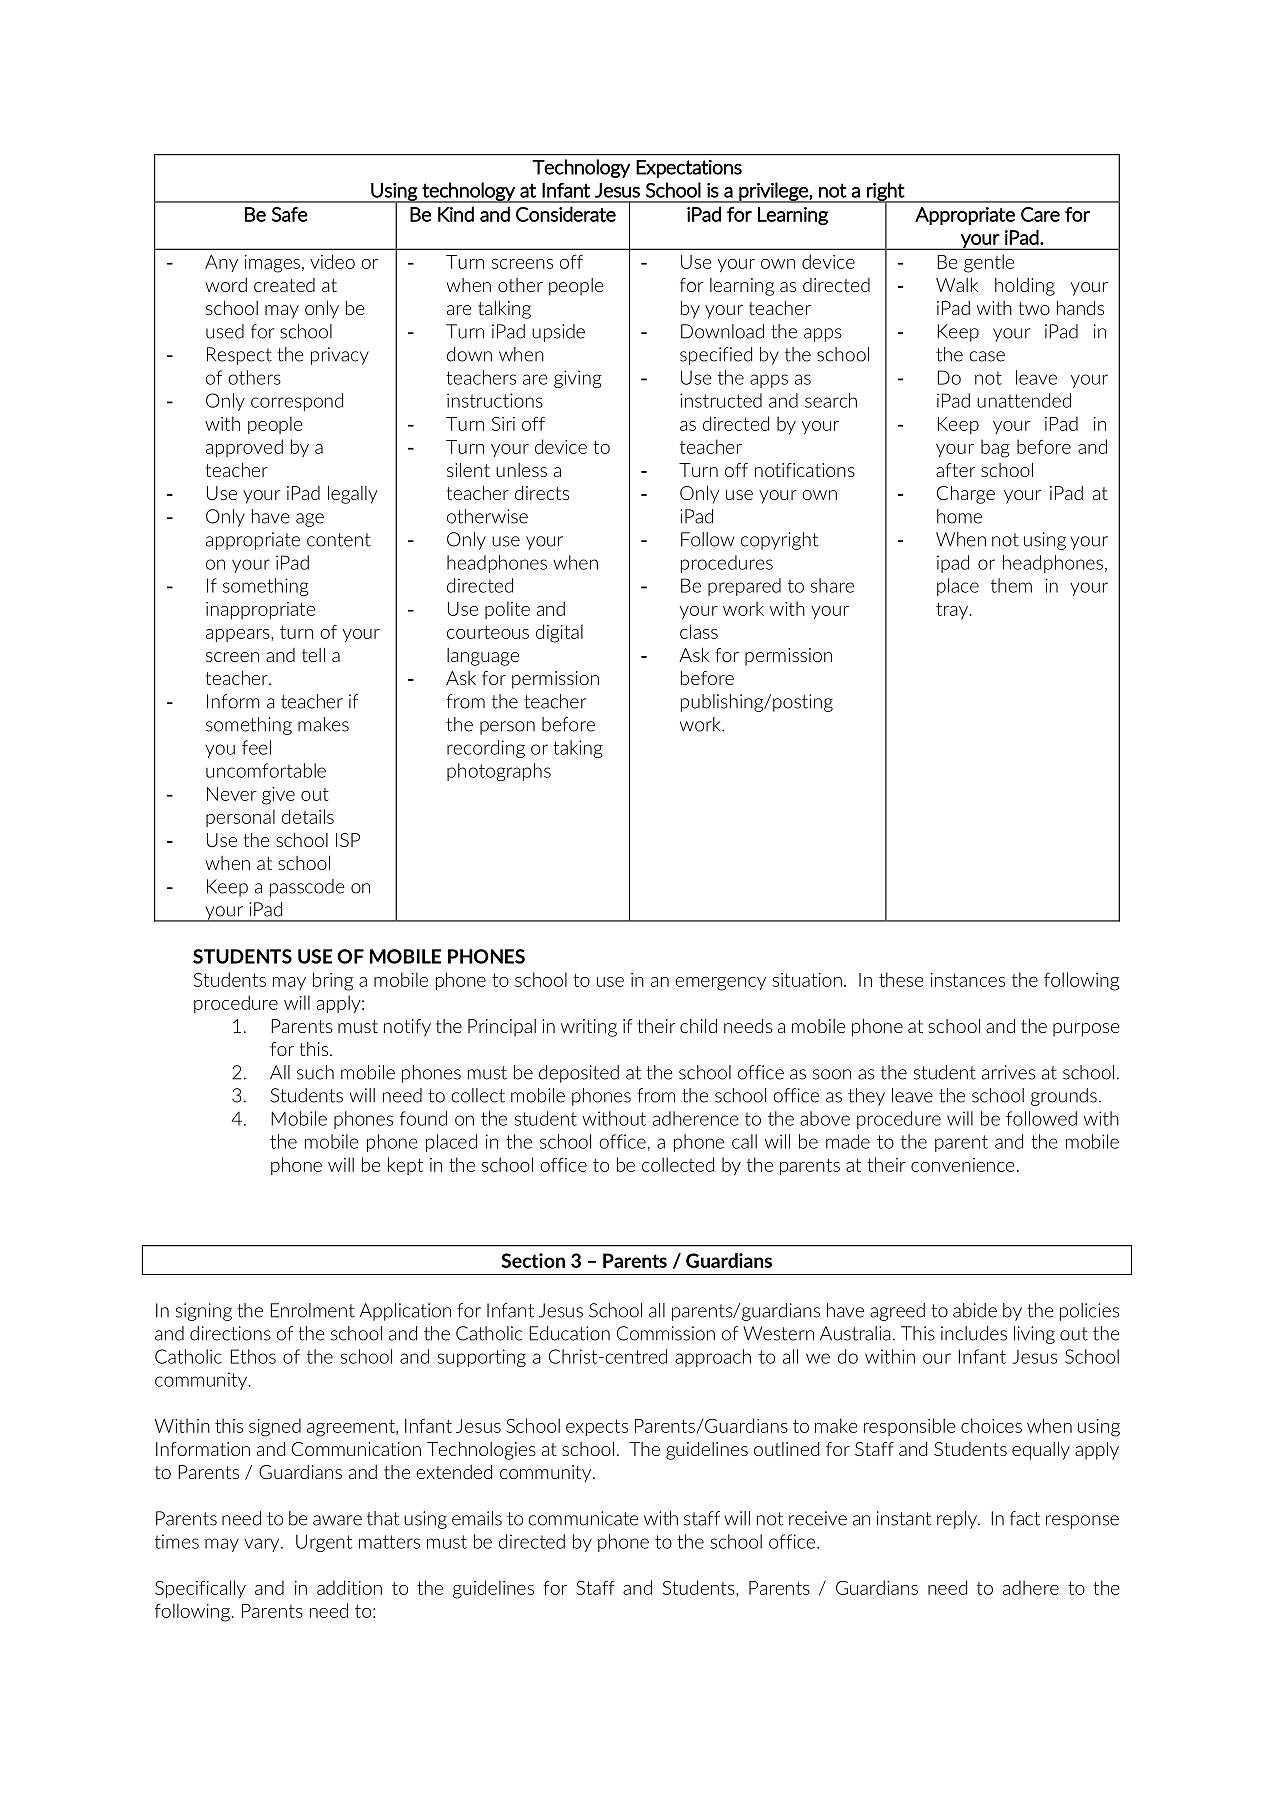  I want to click on emergency, so click(720, 984).
